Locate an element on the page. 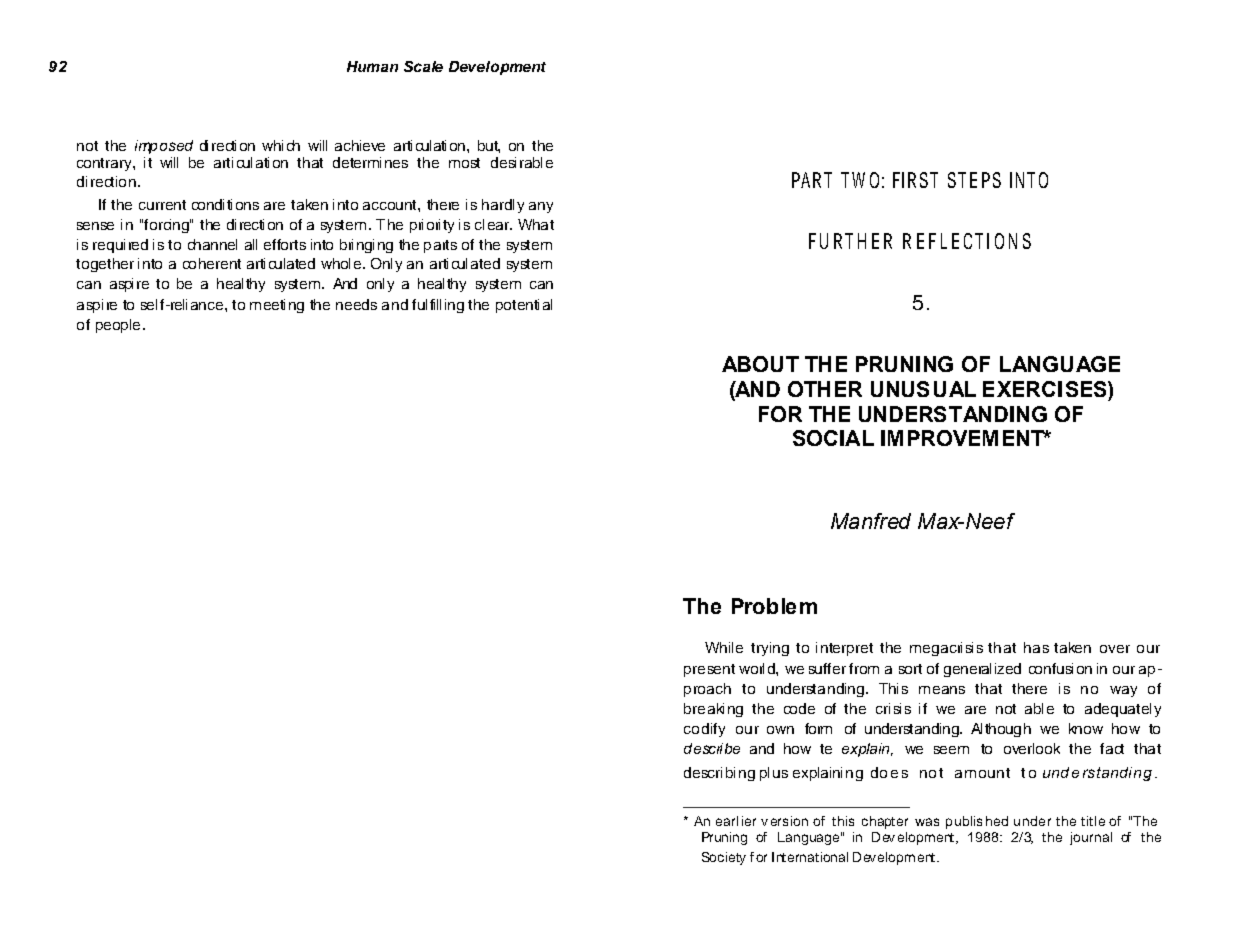 The image size is (1233, 952). While is located at coordinates (724, 647).
